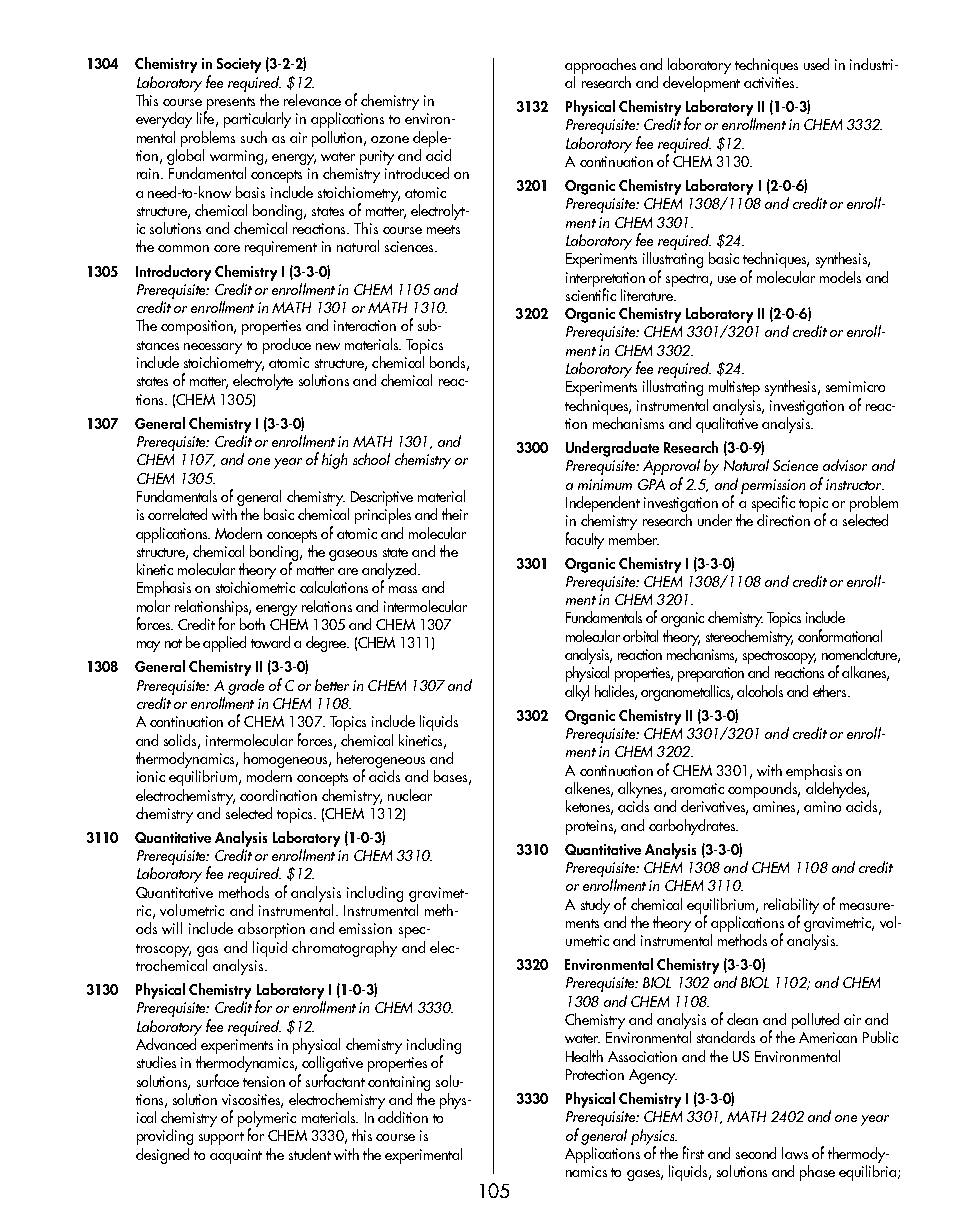 The width and height of the image is (959, 1232). I want to click on particularly, so click(257, 120).
